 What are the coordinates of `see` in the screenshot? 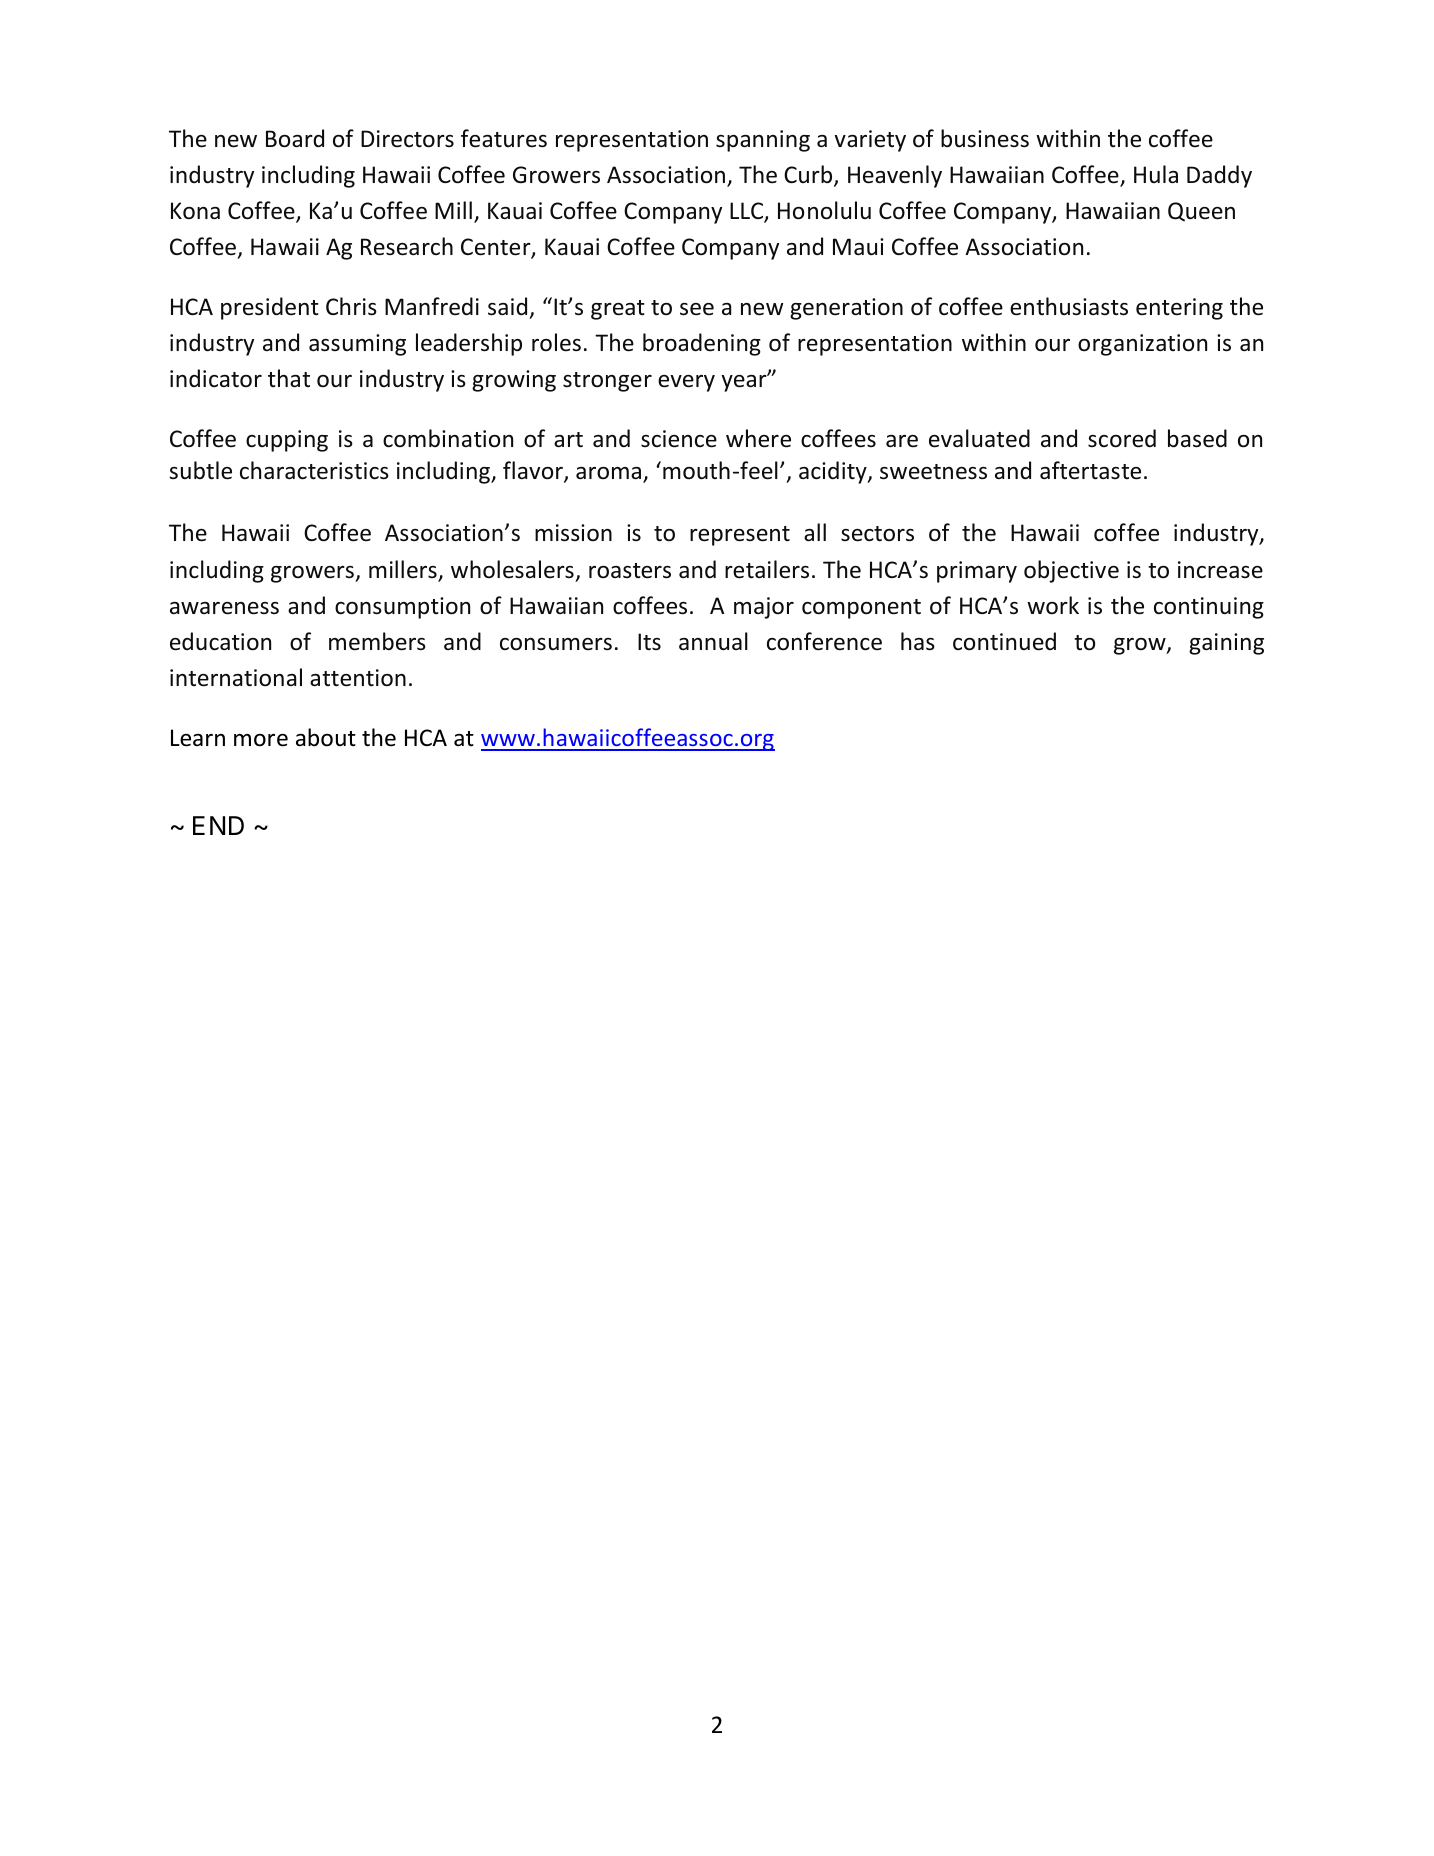 It's located at (697, 309).
